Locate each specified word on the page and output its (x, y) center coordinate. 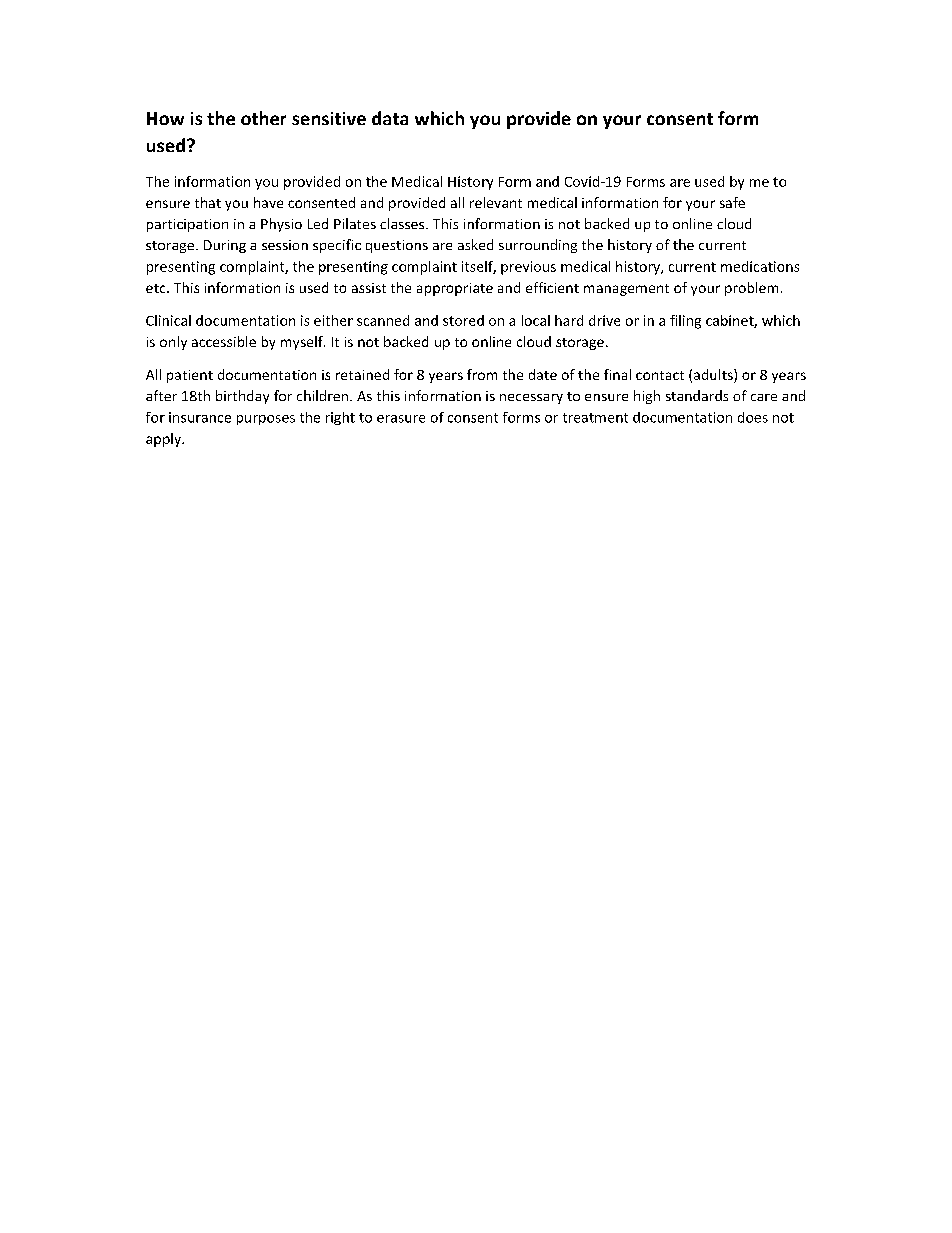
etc (157, 288)
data (390, 118)
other (263, 118)
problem (751, 289)
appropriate (455, 289)
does (753, 417)
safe (732, 202)
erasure (401, 419)
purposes (266, 420)
